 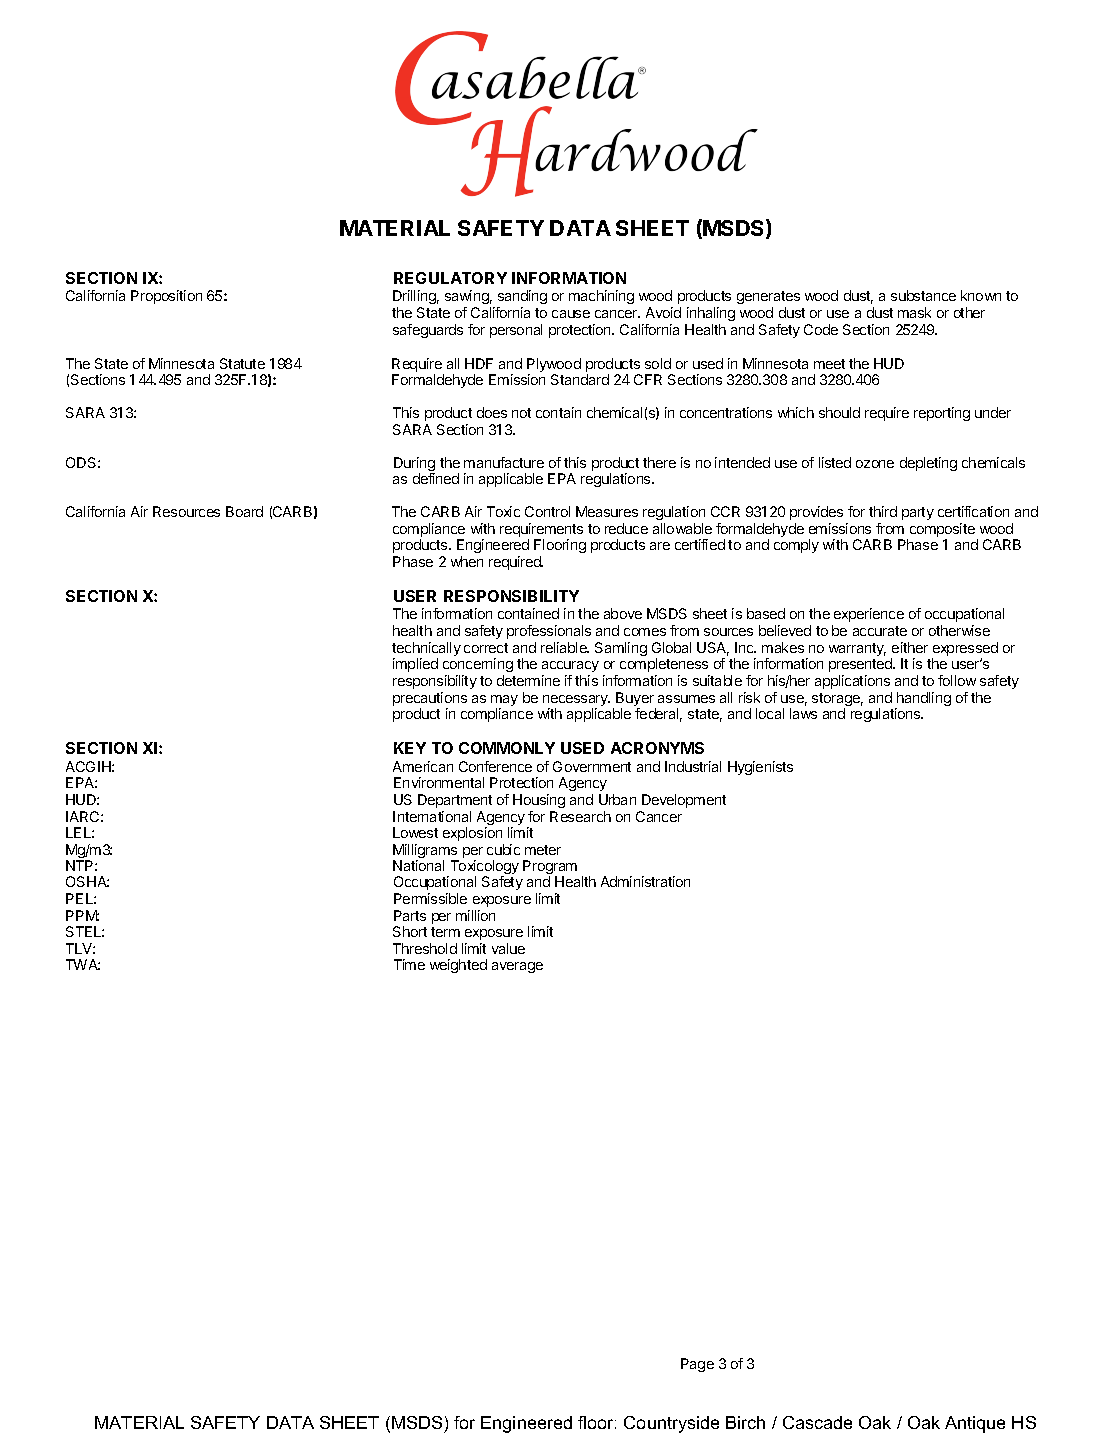 What do you see at coordinates (623, 613) in the image?
I see `above` at bounding box center [623, 613].
